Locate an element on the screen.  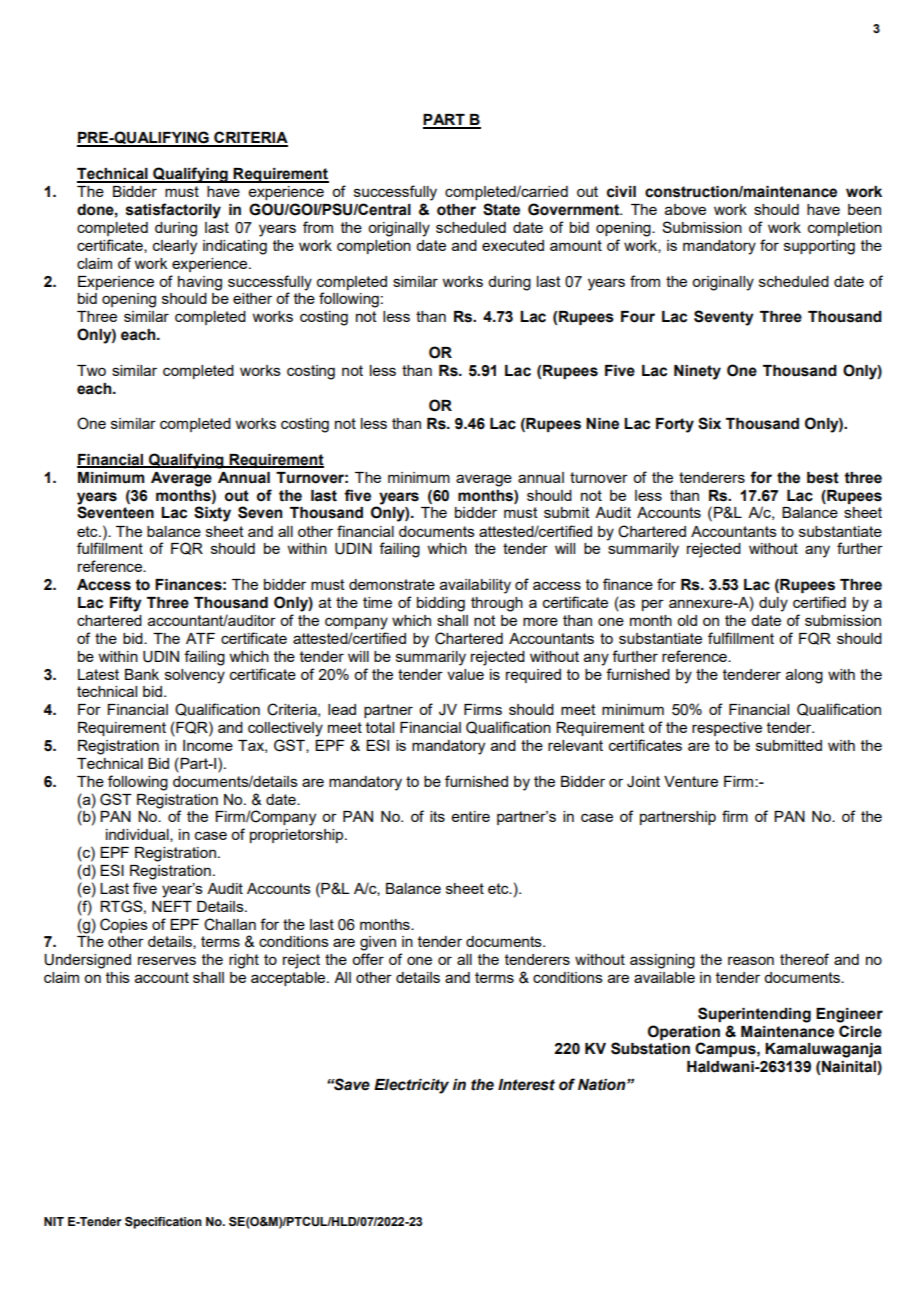
supporting is located at coordinates (819, 247).
